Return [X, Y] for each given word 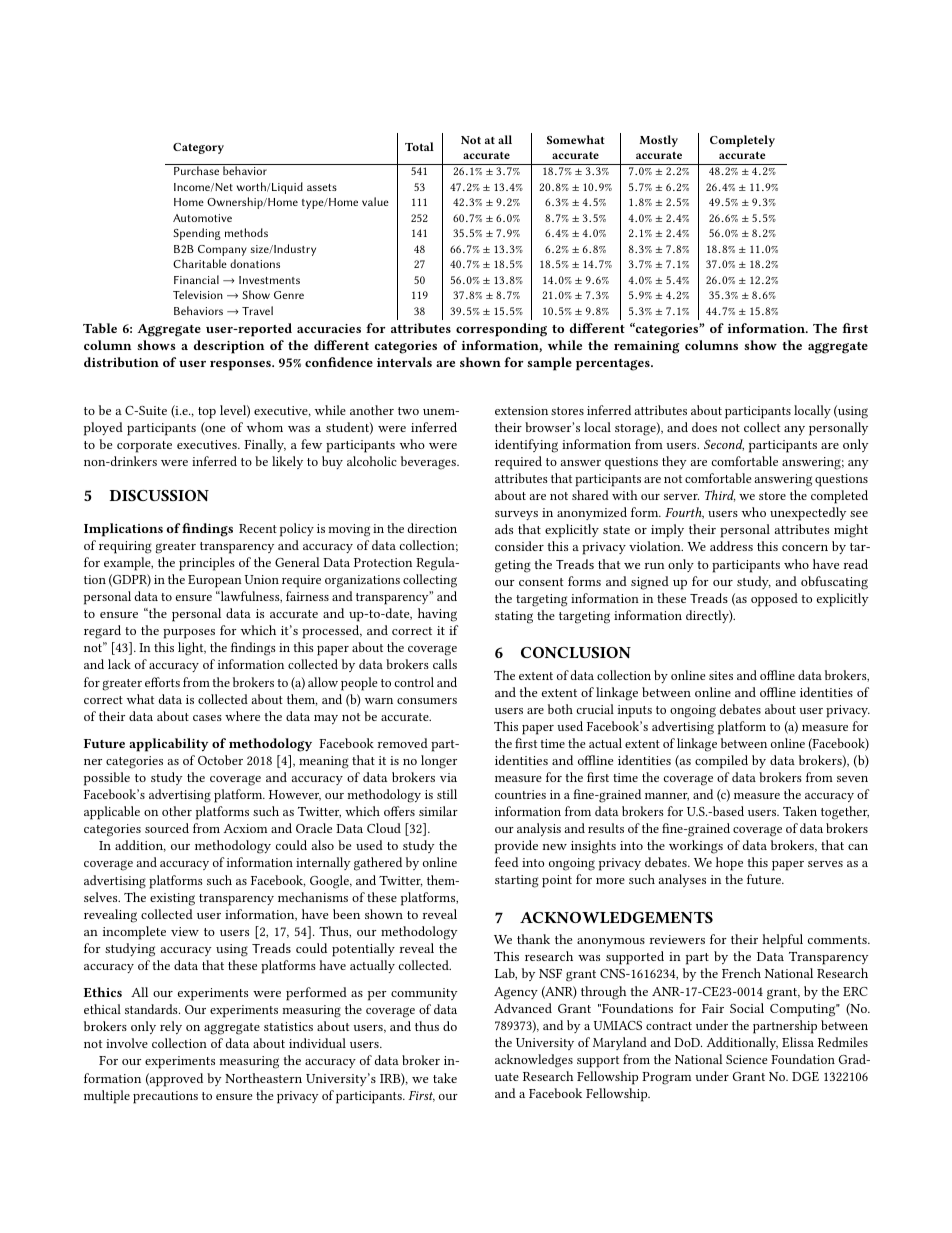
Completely [742, 141]
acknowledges [534, 1061]
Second [724, 445]
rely [171, 1027]
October [220, 760]
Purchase [196, 170]
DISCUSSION [159, 495]
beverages [429, 463]
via [448, 777]
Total [419, 146]
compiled [721, 762]
